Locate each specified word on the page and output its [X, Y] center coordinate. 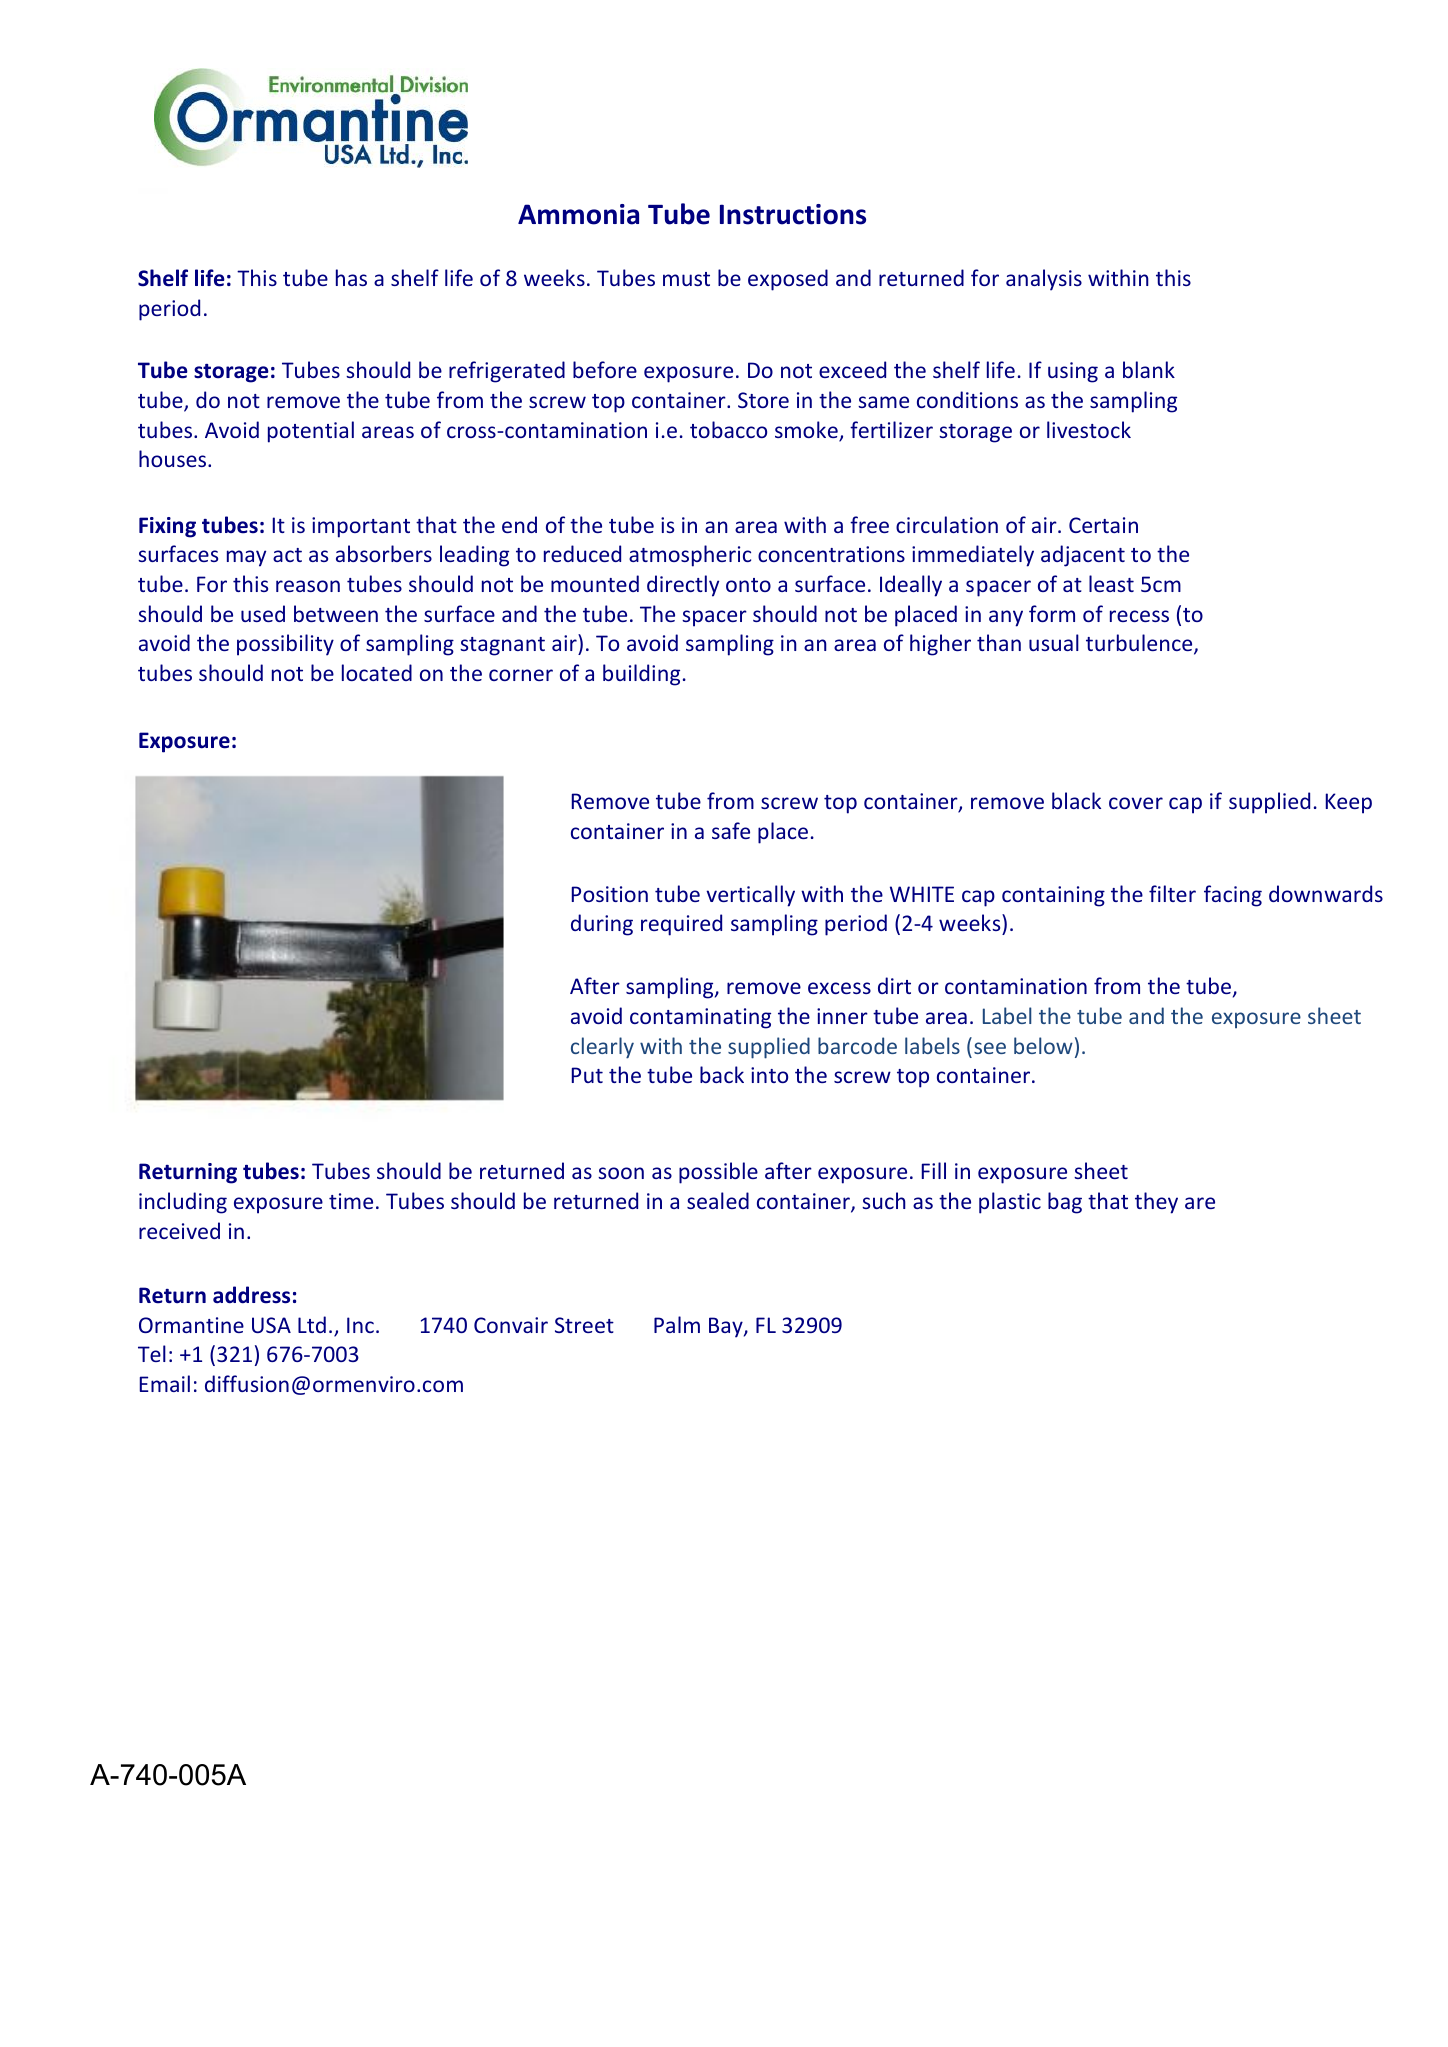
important [361, 527]
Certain [1103, 525]
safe [731, 830]
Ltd [312, 1324]
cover [1136, 803]
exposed [788, 280]
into [769, 1075]
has [351, 277]
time [351, 1201]
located [377, 672]
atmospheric [690, 556]
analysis [1044, 280]
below [1043, 1045]
